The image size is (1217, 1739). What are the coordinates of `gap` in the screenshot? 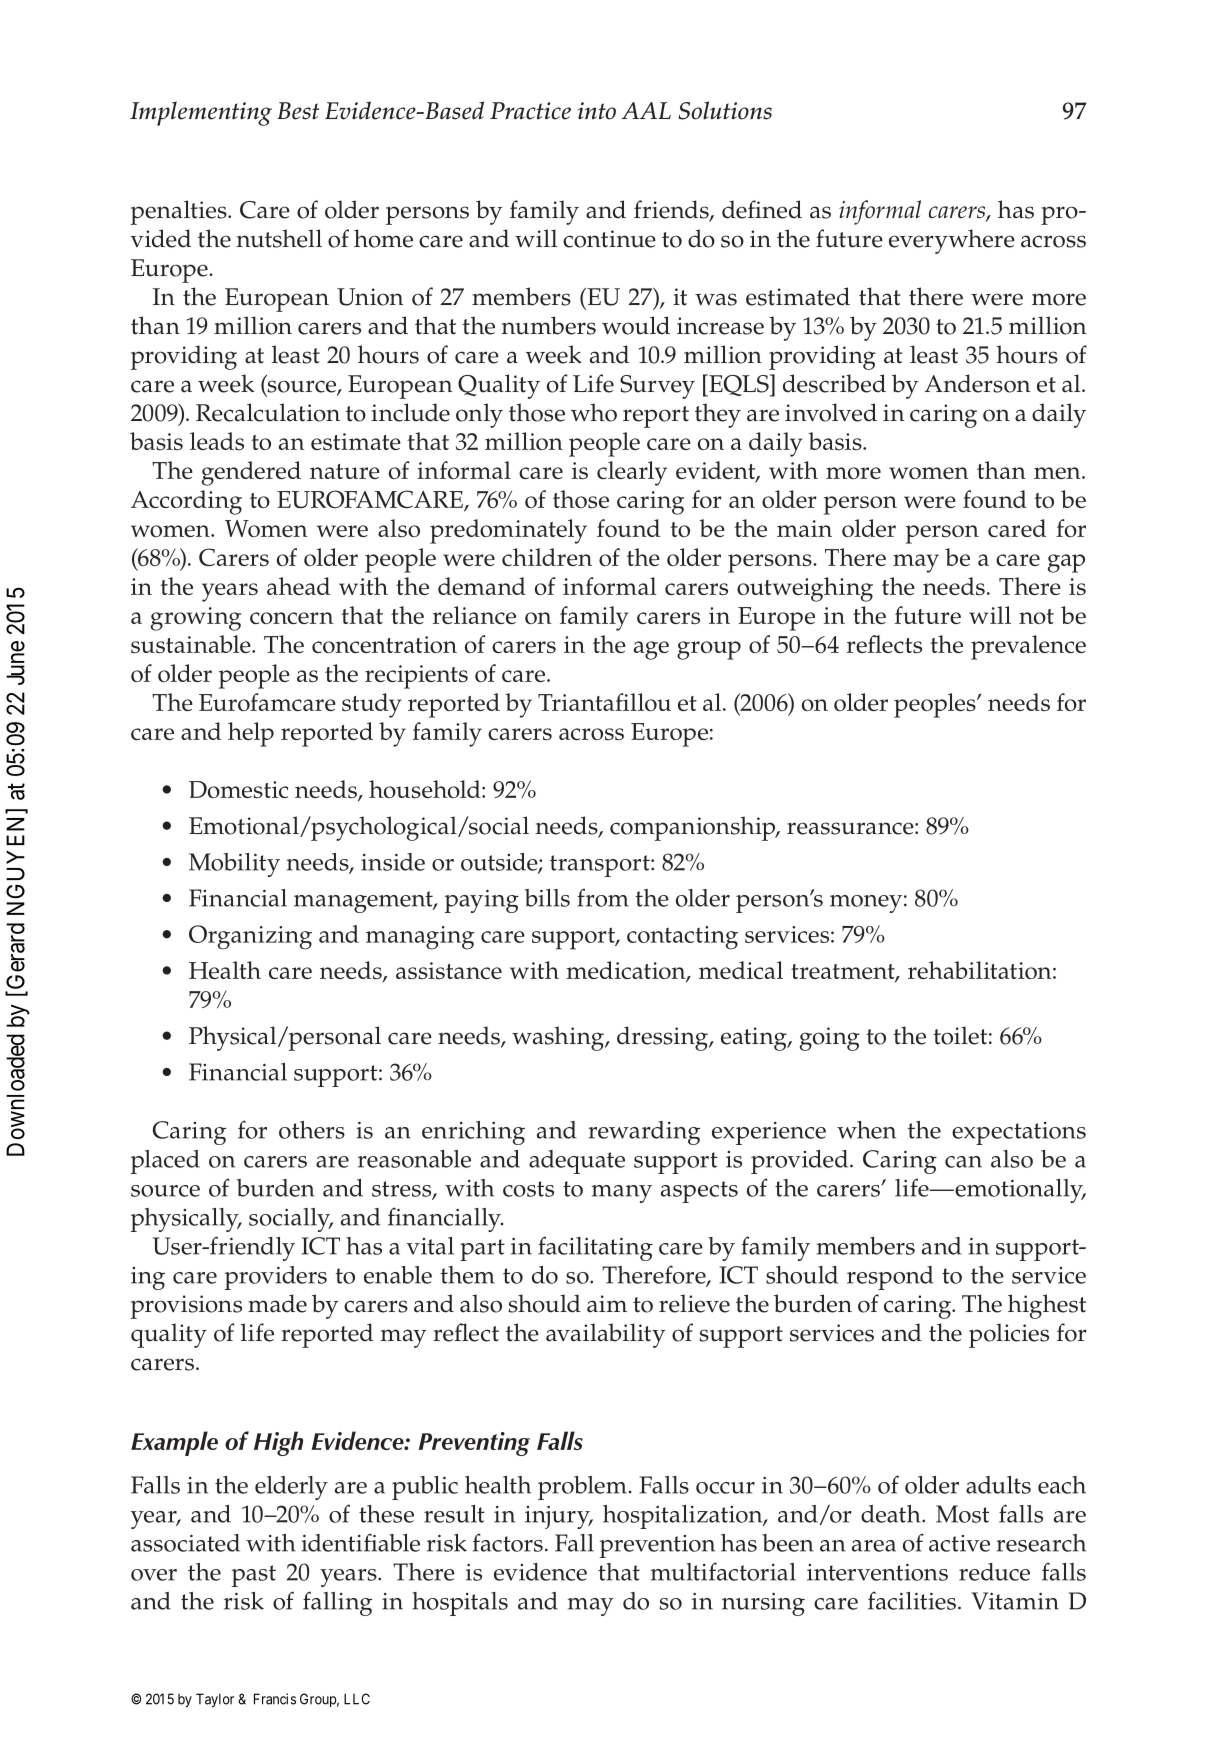 It's located at (1066, 563).
